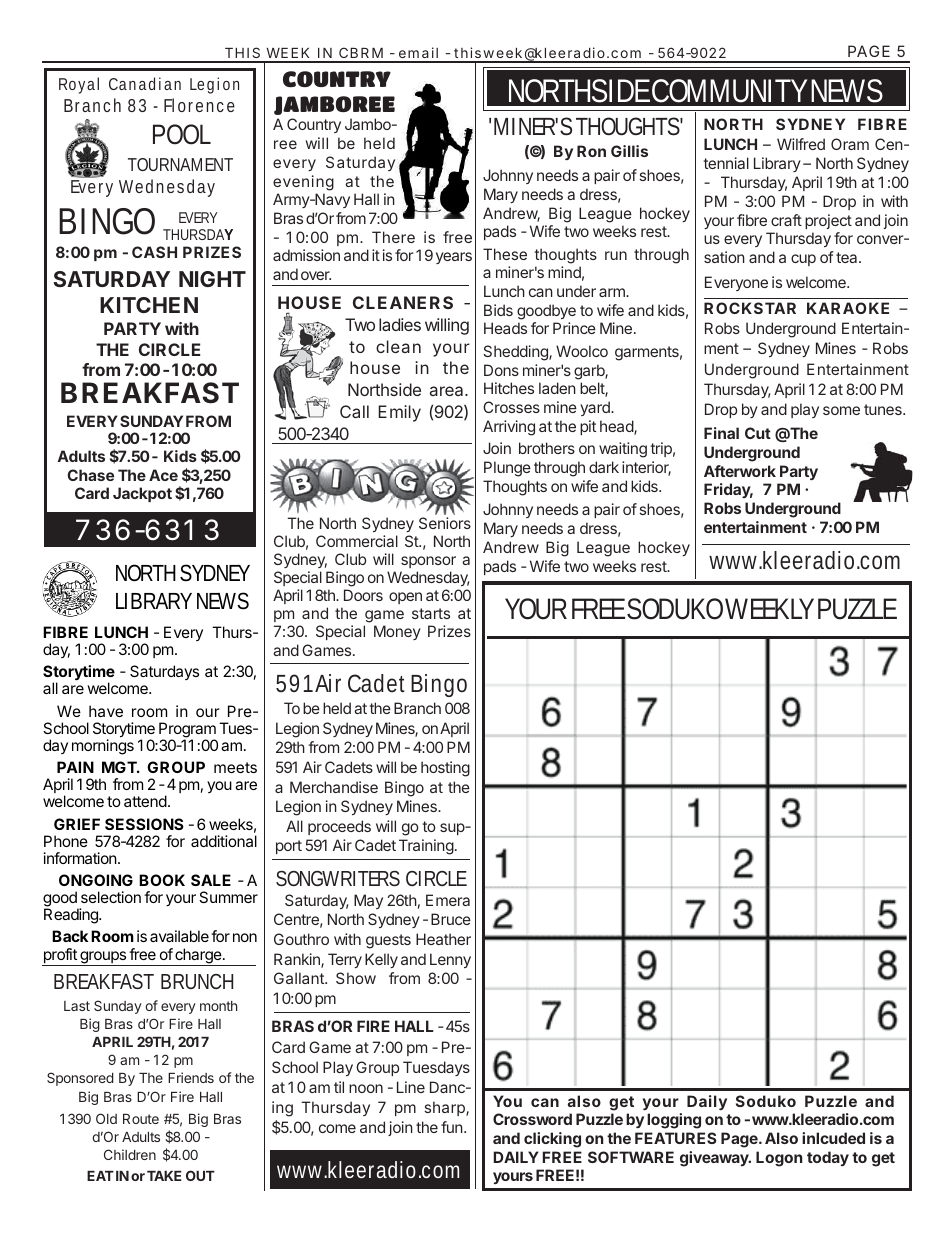 The height and width of the screenshot is (1233, 952). Describe the element at coordinates (130, 1154) in the screenshot. I see `Children` at that location.
